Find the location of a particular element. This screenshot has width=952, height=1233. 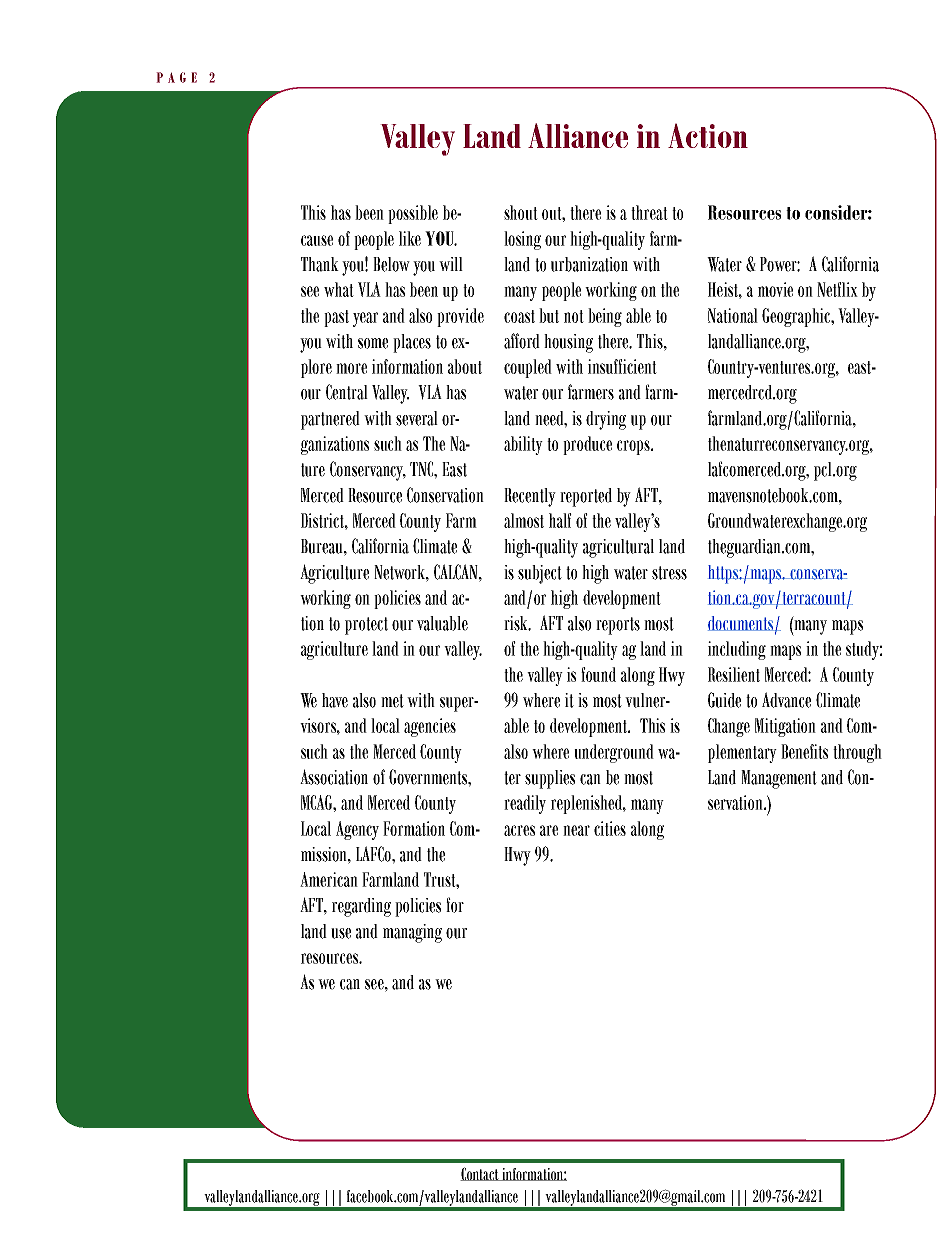

movie is located at coordinates (775, 289).
